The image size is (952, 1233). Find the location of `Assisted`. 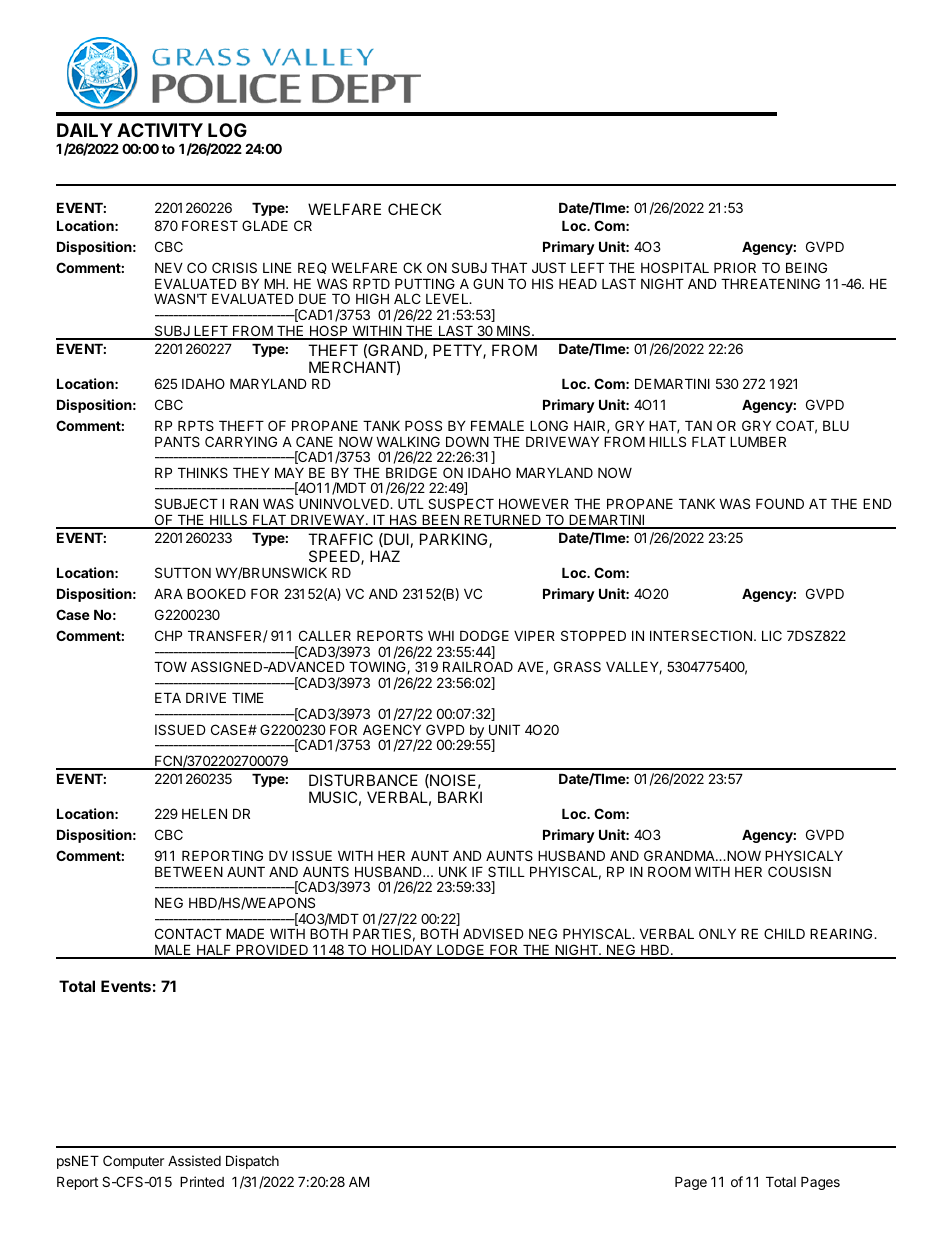

Assisted is located at coordinates (194, 1160).
